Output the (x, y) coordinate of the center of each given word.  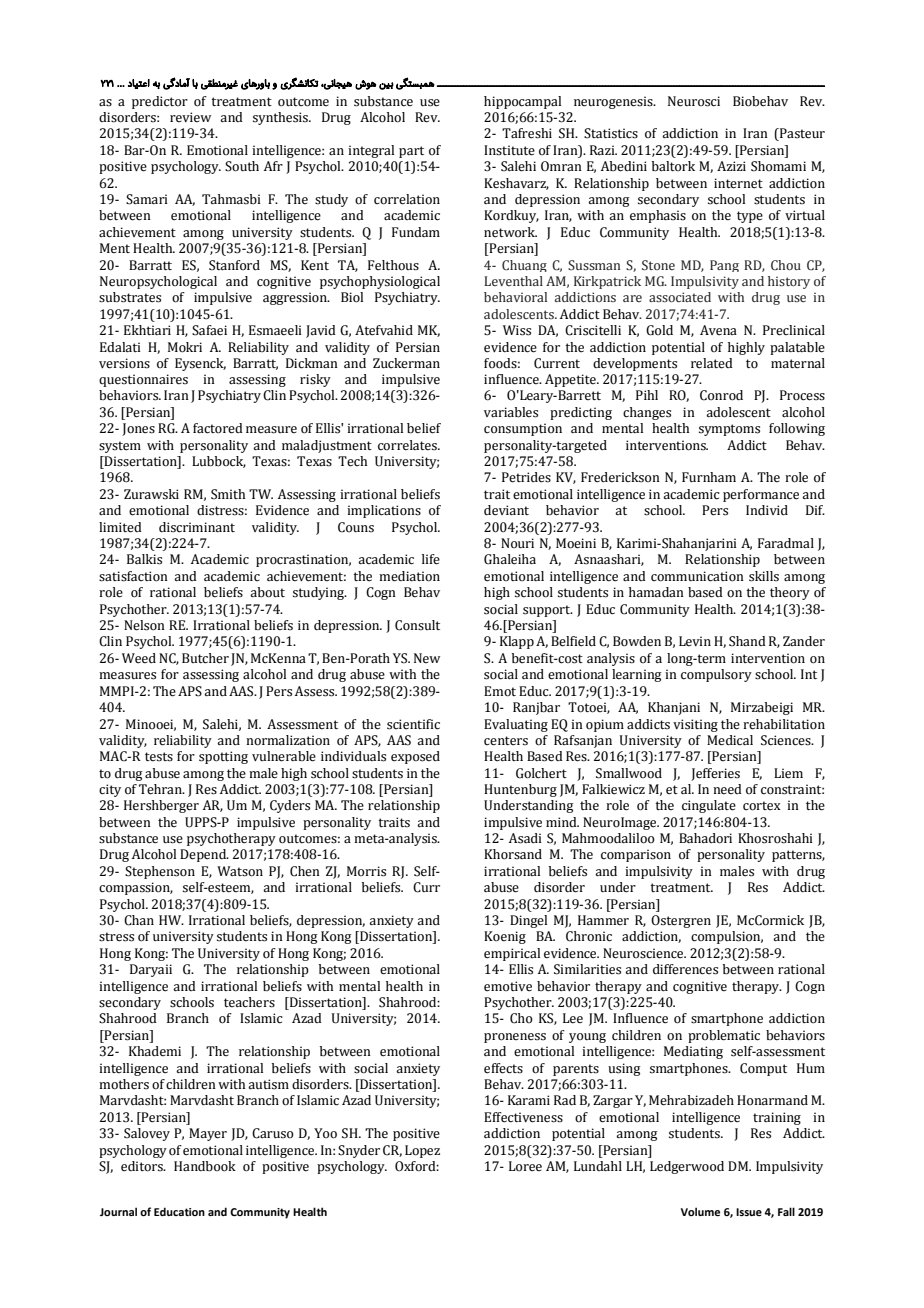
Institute (509, 150)
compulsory (716, 675)
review (190, 117)
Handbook (205, 1166)
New (427, 658)
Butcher (205, 658)
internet (738, 183)
